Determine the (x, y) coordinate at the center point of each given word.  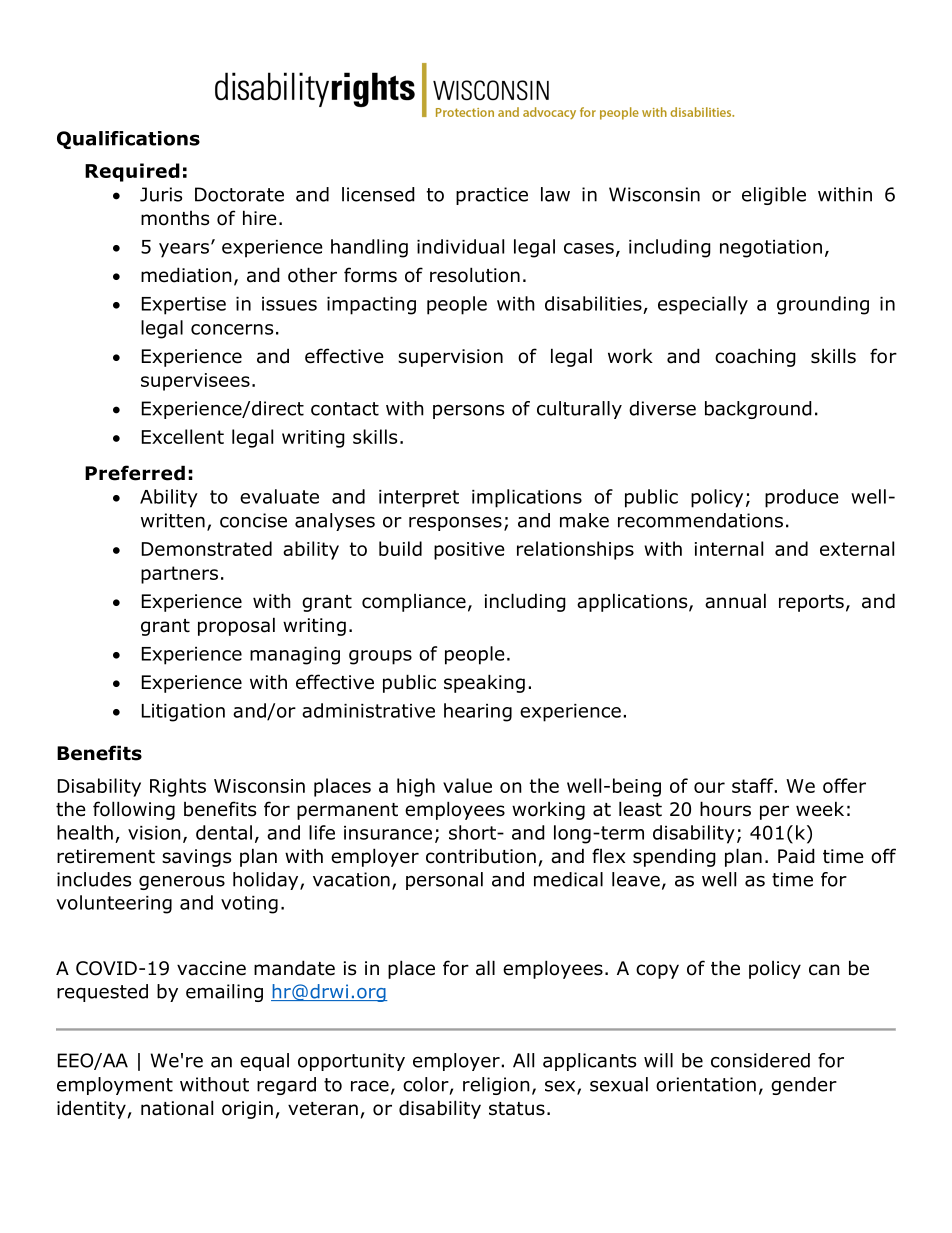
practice (492, 196)
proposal (236, 626)
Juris (161, 194)
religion (496, 1086)
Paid (796, 856)
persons (468, 411)
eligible (774, 196)
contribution (481, 856)
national (177, 1108)
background (758, 410)
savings (196, 858)
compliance (414, 603)
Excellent (183, 436)
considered (760, 1060)
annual (735, 601)
